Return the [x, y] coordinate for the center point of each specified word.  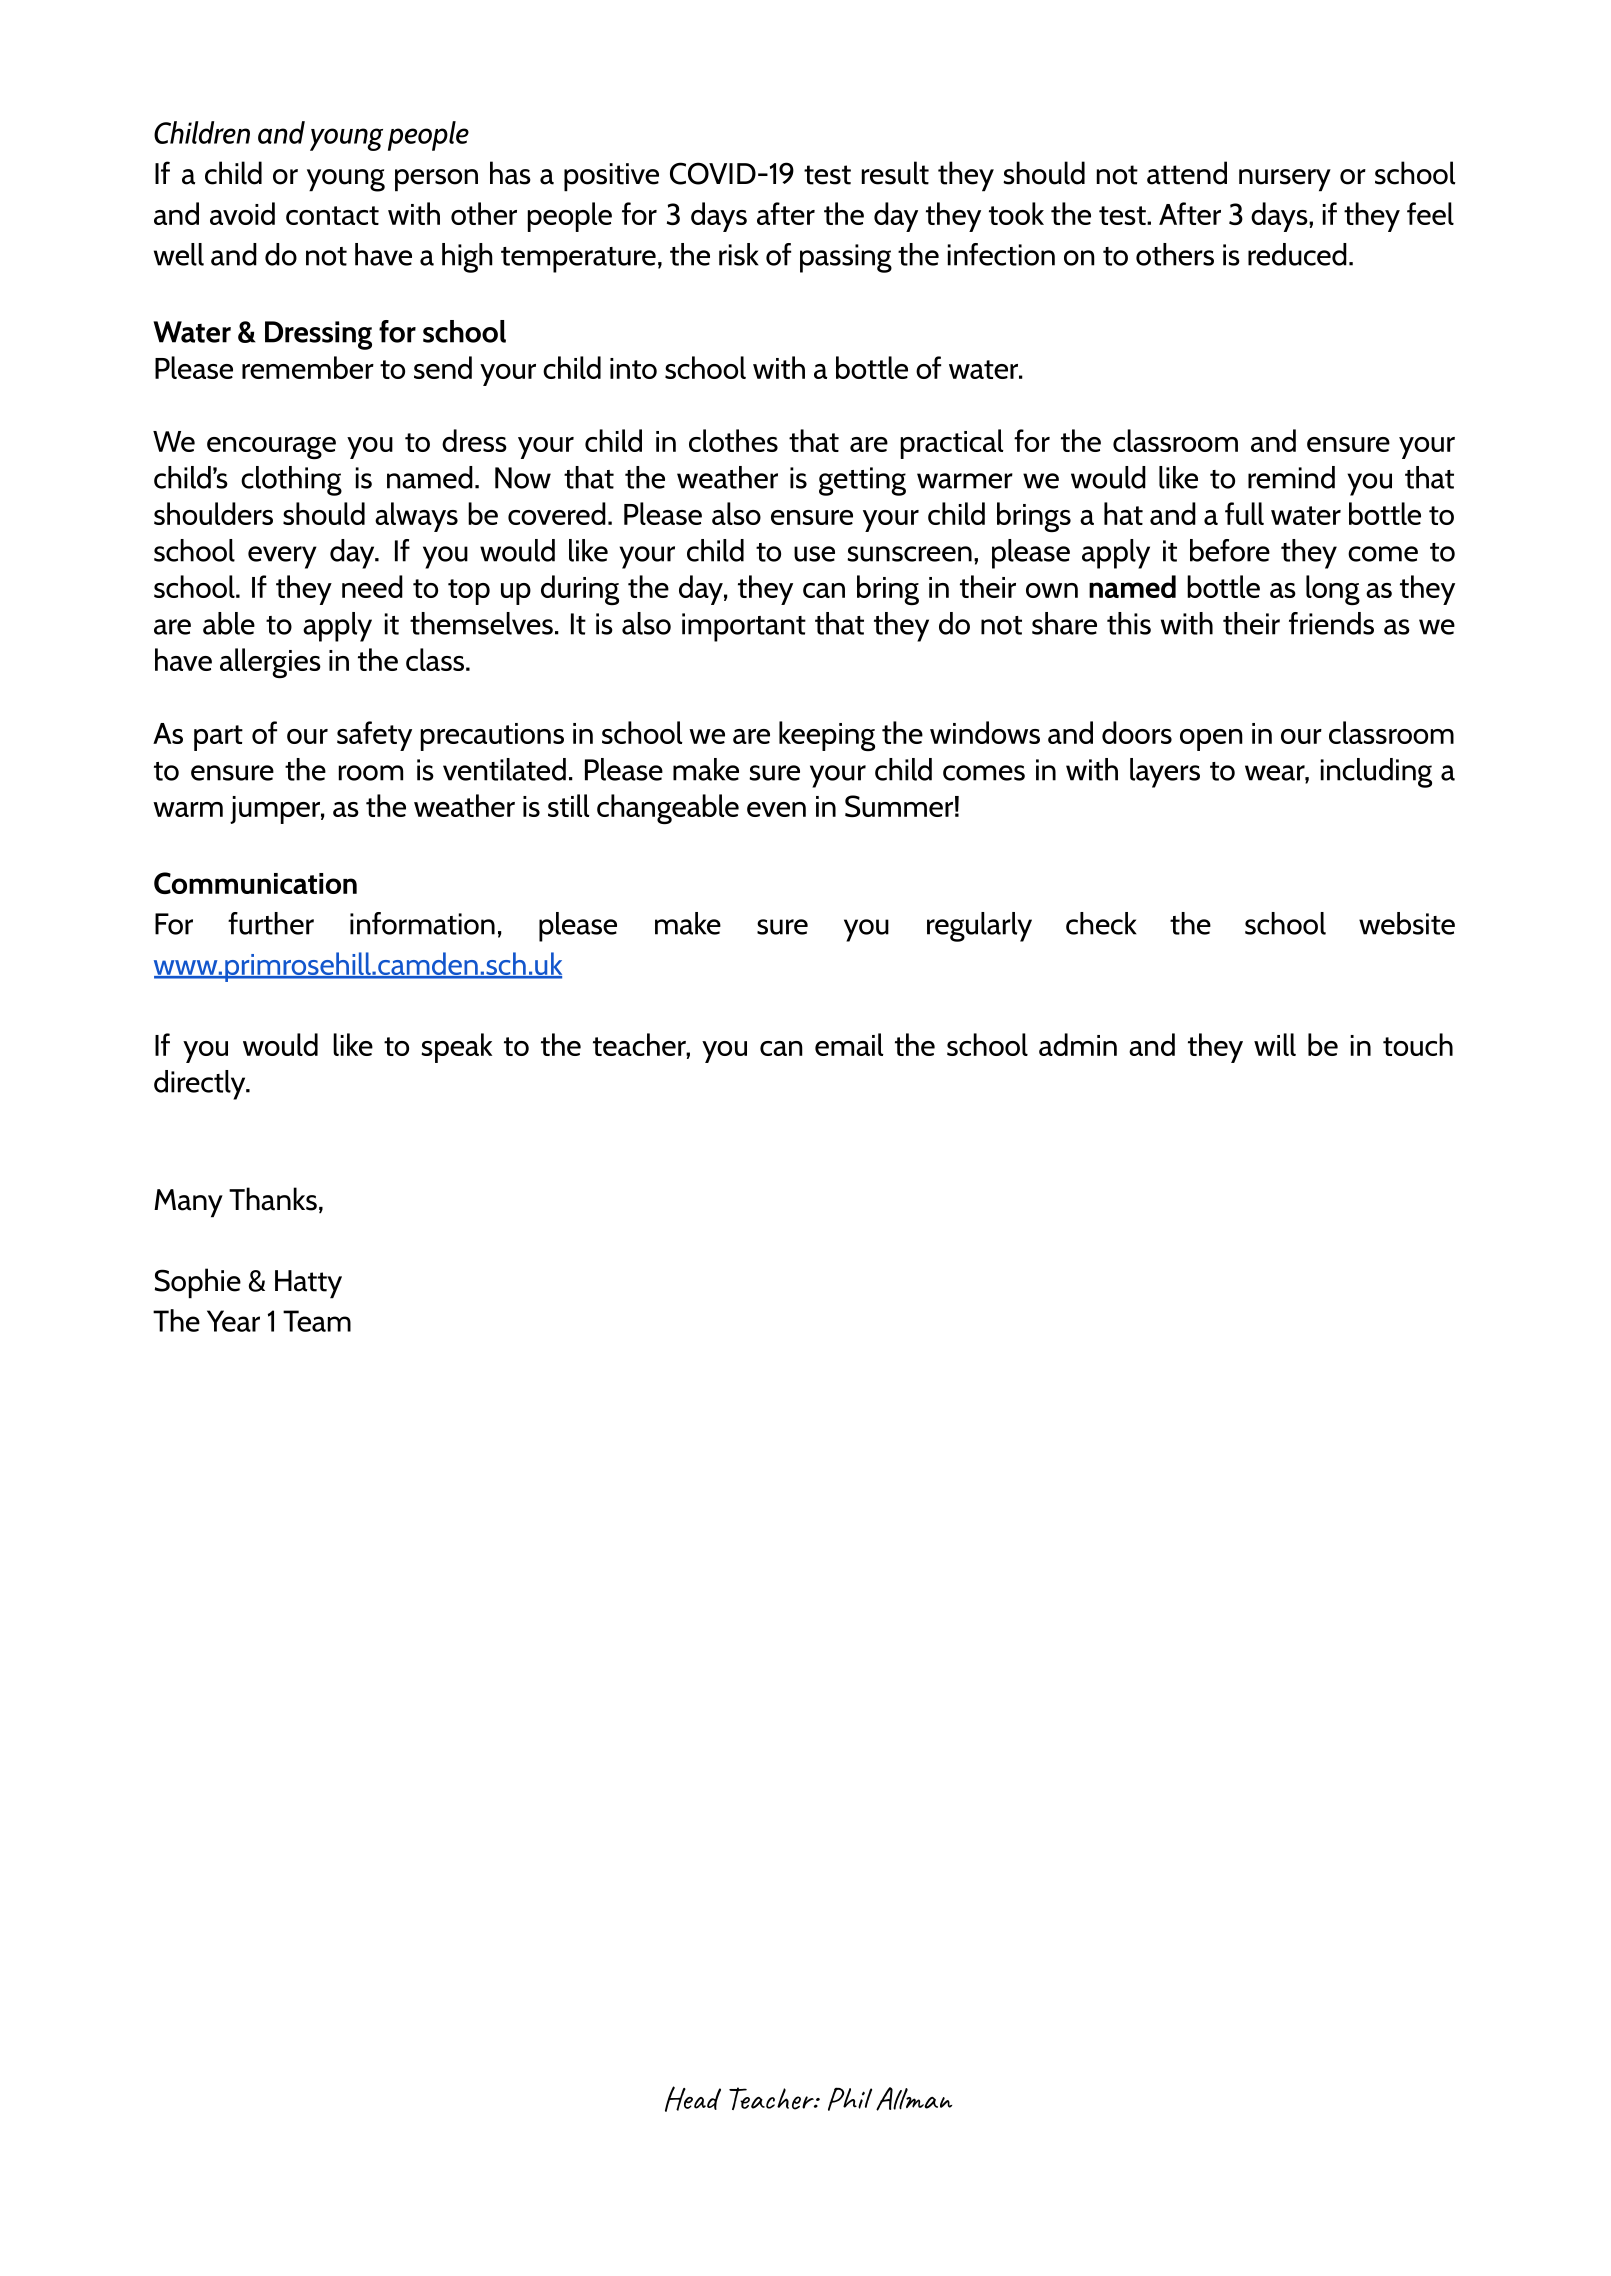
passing [846, 258]
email [849, 1044]
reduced [1297, 254]
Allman [914, 2099]
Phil [850, 2099]
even [776, 809]
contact [332, 215]
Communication [255, 883]
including [1376, 773]
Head [693, 2099]
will [1275, 1044]
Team [317, 1321]
